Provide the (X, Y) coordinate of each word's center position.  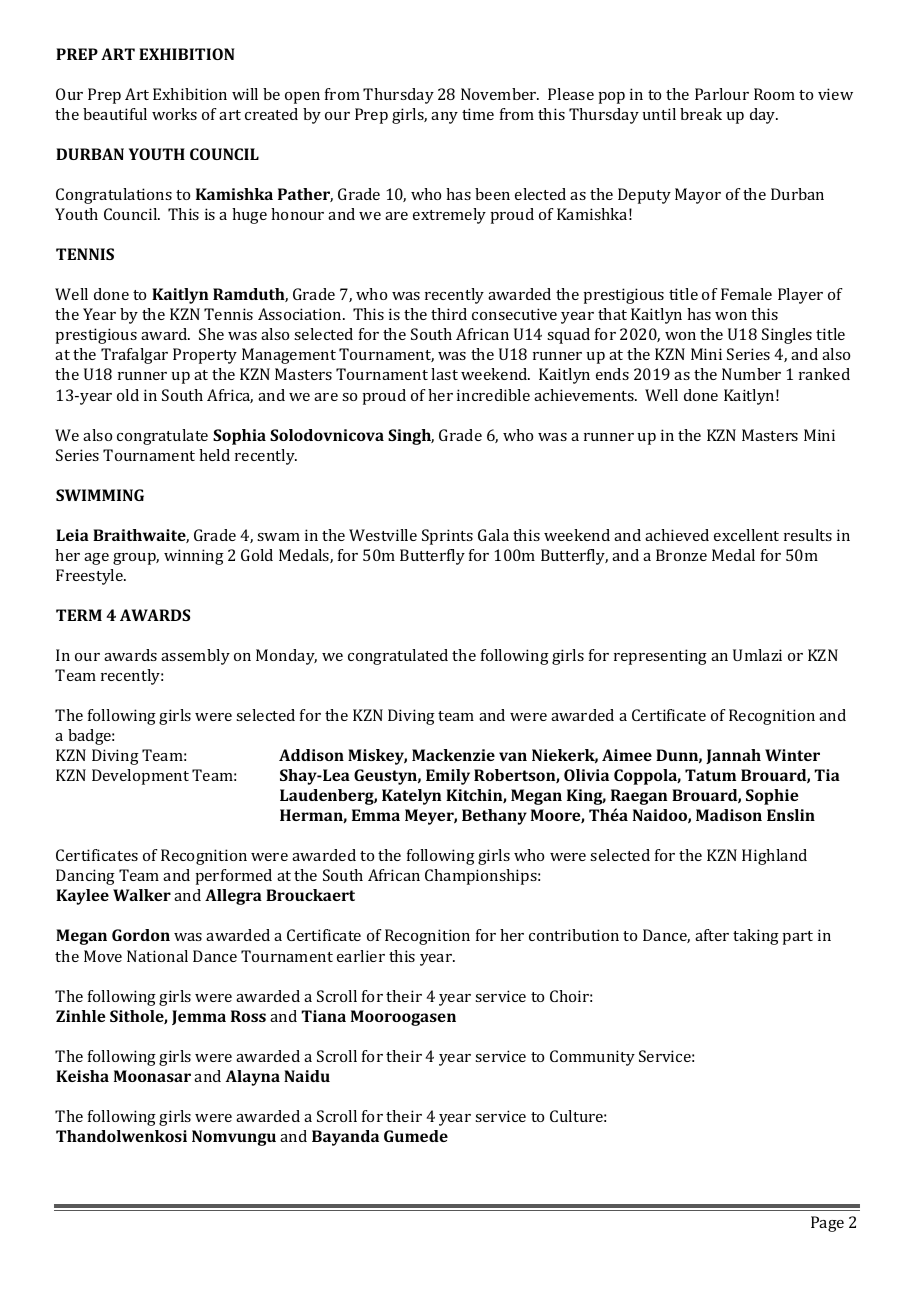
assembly (195, 657)
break (701, 114)
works (174, 114)
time (478, 114)
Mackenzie (453, 755)
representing (660, 657)
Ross (248, 1016)
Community (592, 1058)
